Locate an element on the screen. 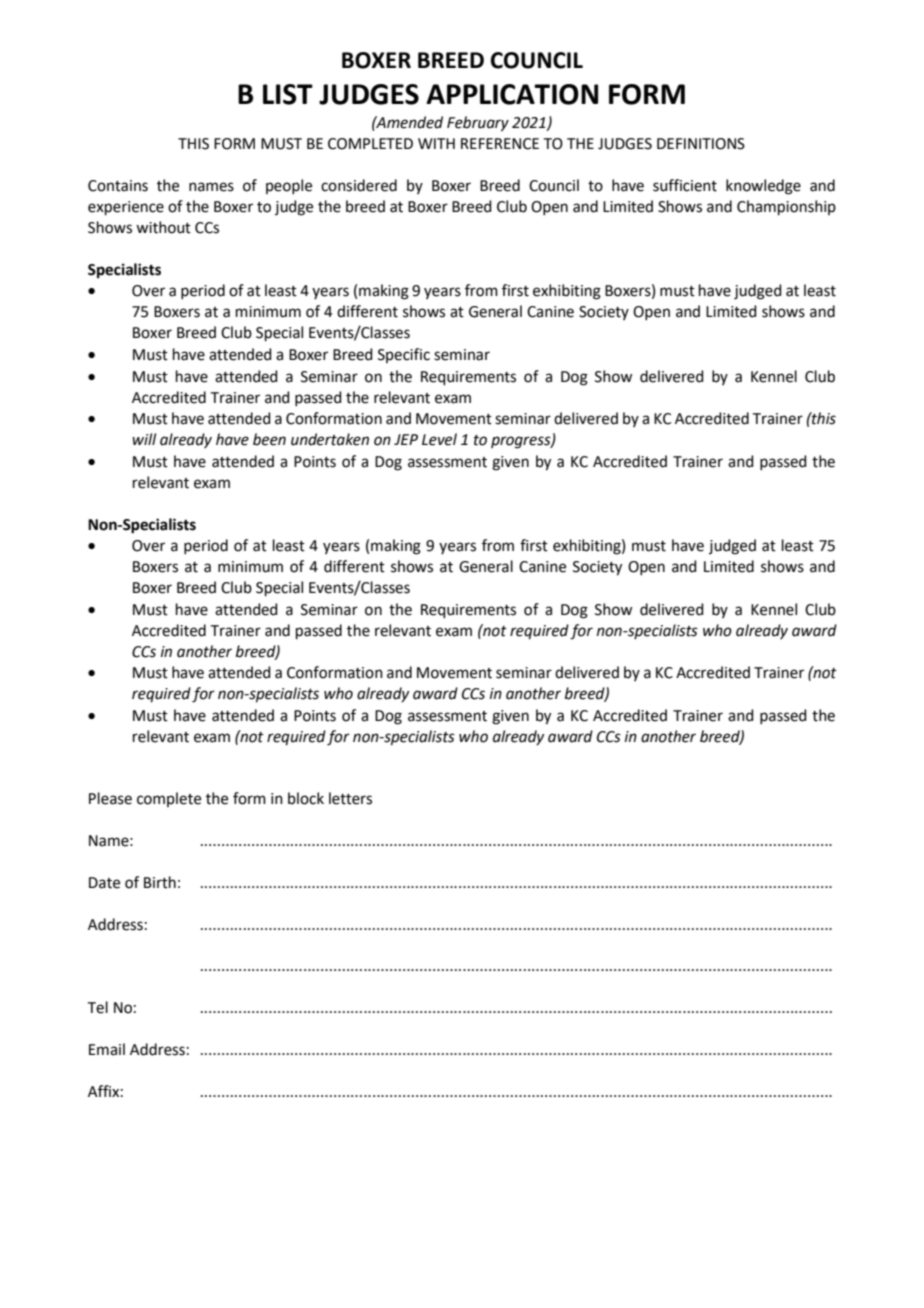  Contains is located at coordinates (118, 186).
